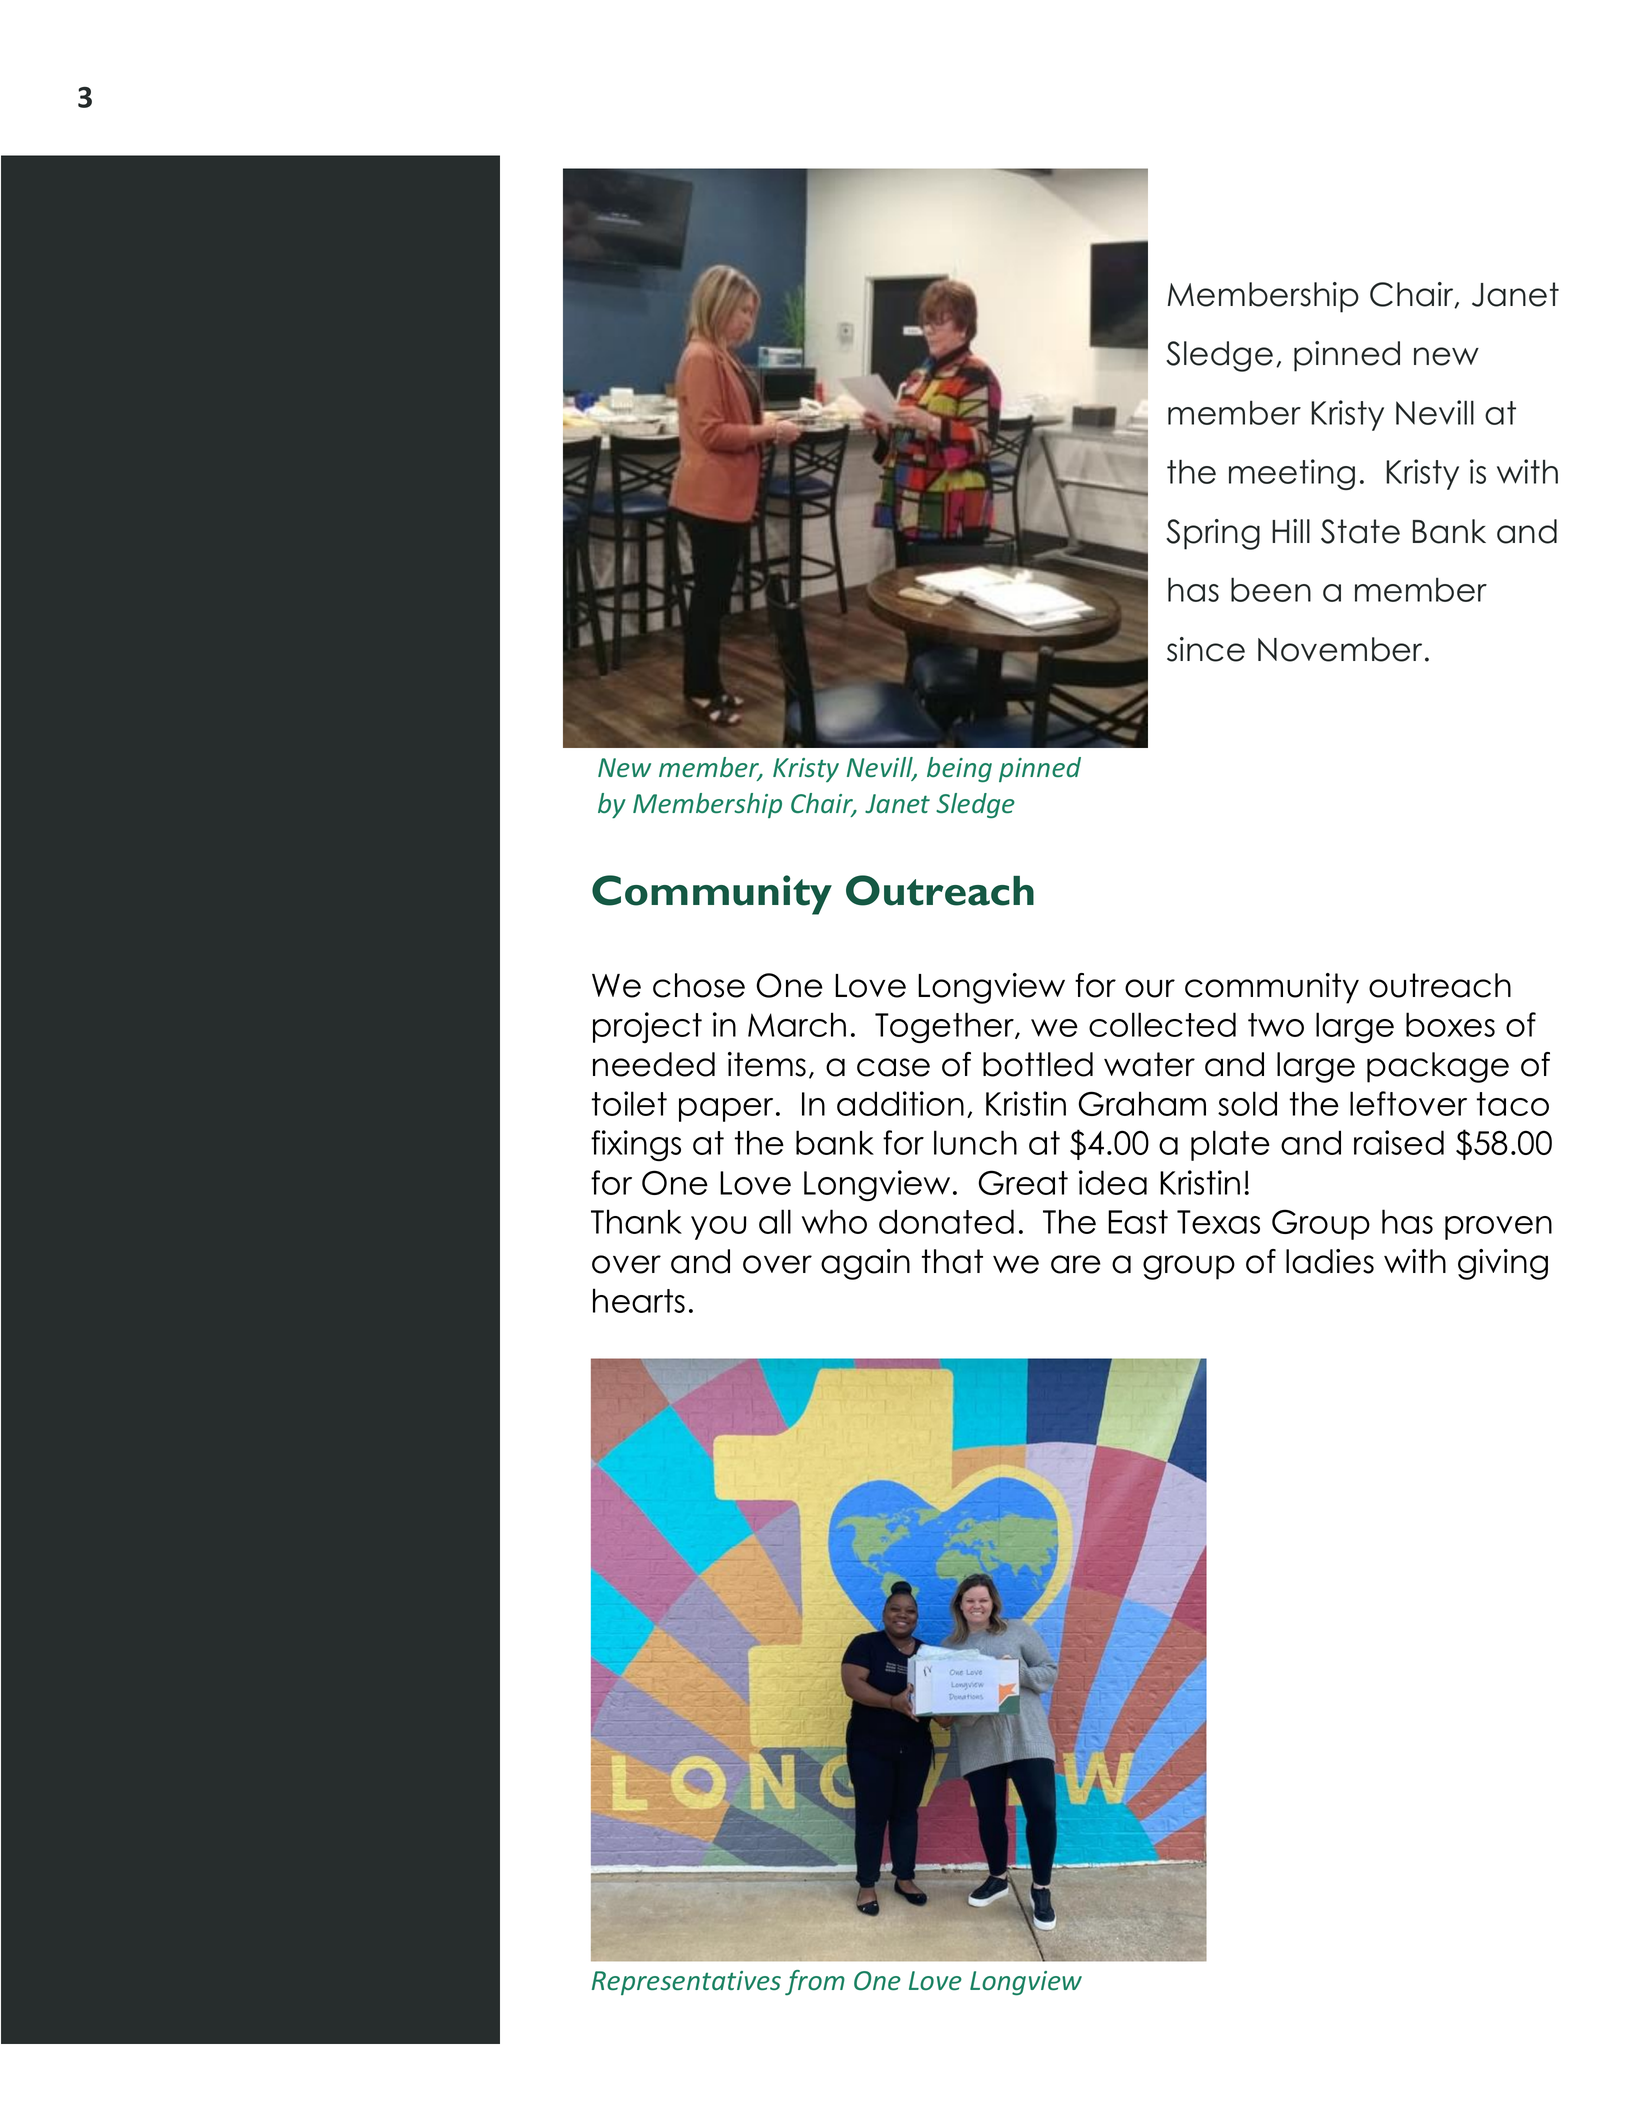 The height and width of the document is (2123, 1641). I want to click on that, so click(952, 1261).
